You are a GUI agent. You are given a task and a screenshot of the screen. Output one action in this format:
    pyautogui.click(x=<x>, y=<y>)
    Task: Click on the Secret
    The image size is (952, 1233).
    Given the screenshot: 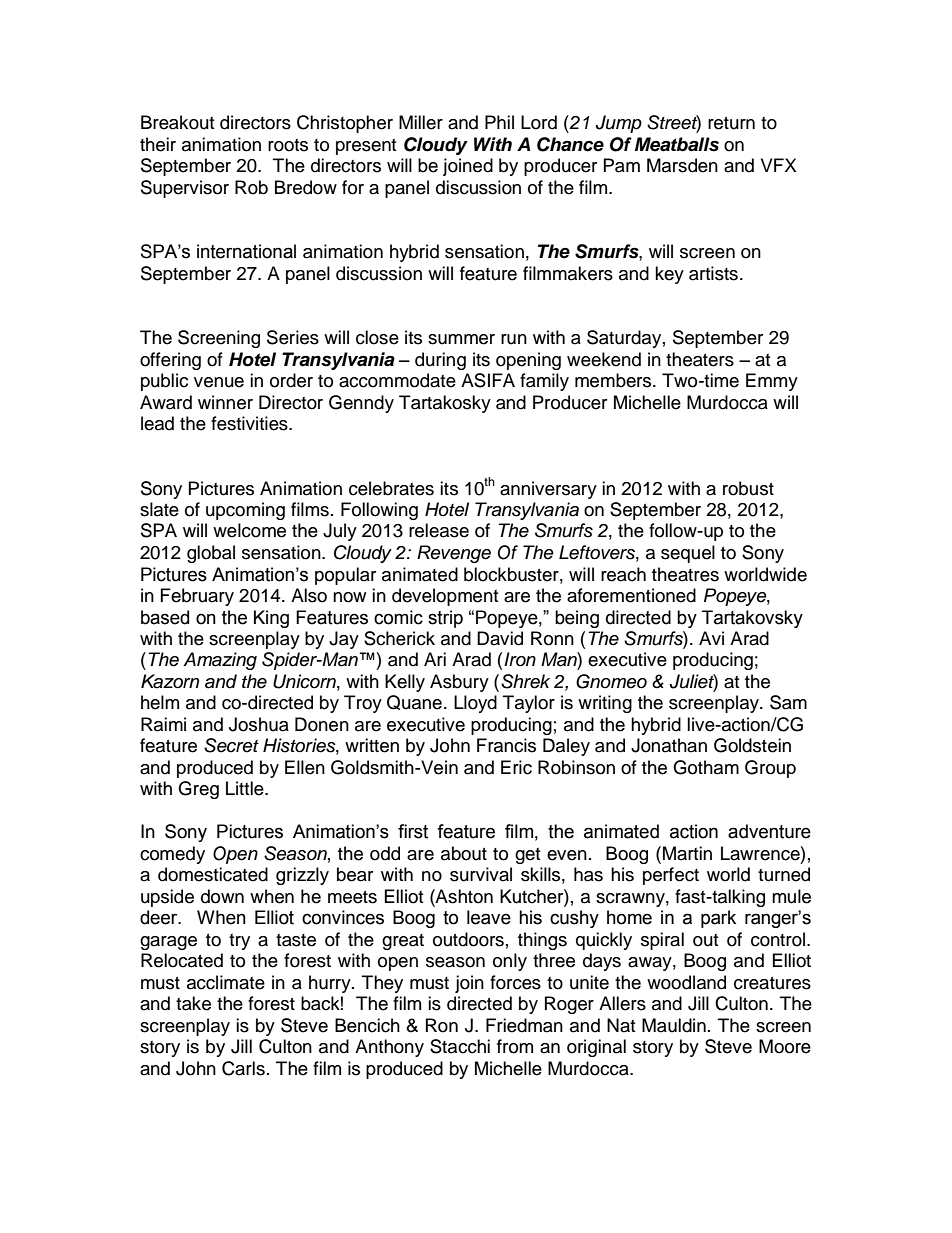 What is the action you would take?
    pyautogui.click(x=231, y=745)
